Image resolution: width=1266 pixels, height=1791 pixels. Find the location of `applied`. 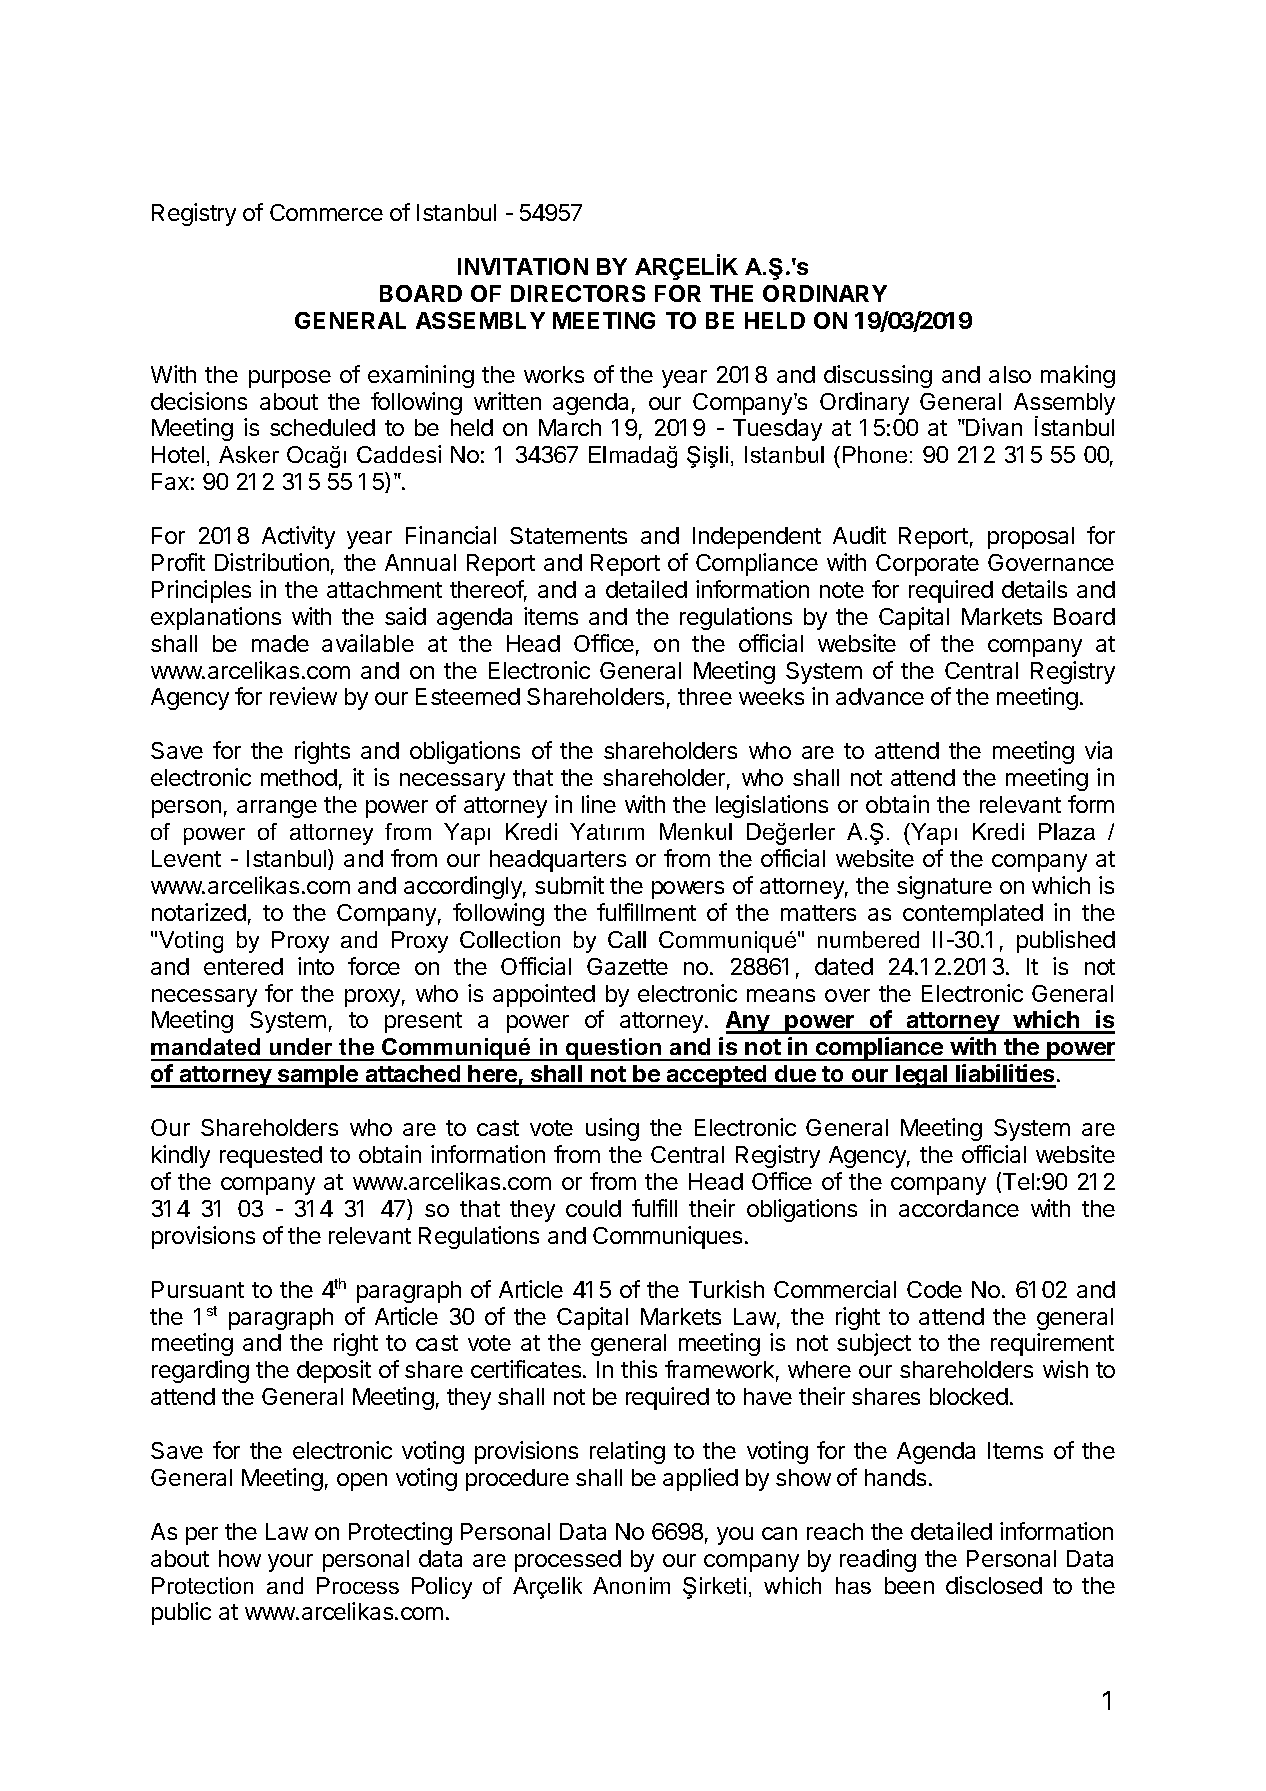

applied is located at coordinates (700, 1479).
